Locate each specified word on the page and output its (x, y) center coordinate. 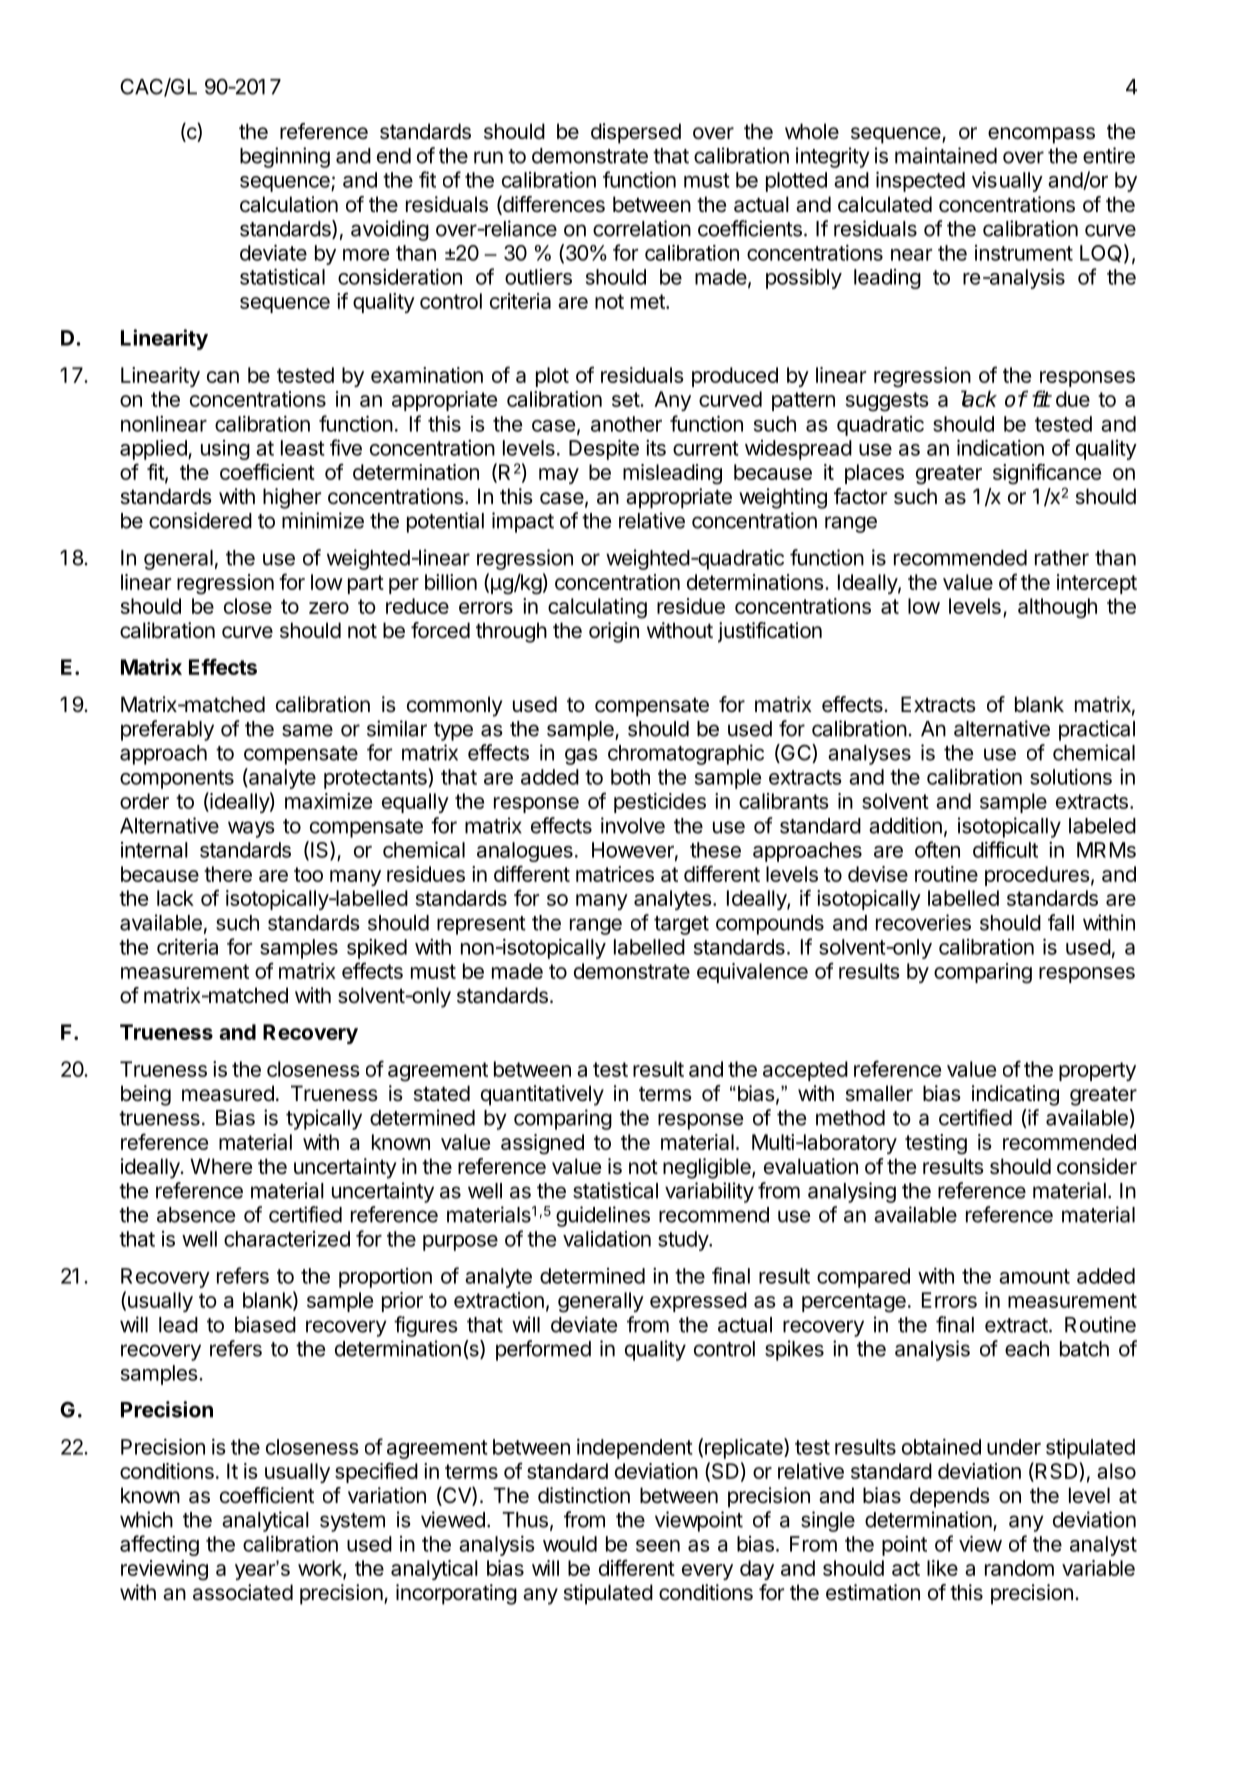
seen (658, 1546)
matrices (615, 874)
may (559, 476)
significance (1047, 474)
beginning (285, 157)
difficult (1005, 849)
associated (243, 1592)
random (1019, 1568)
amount (1034, 1276)
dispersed (636, 133)
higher (292, 498)
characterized (287, 1239)
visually (1007, 182)
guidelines (603, 1216)
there (228, 874)
